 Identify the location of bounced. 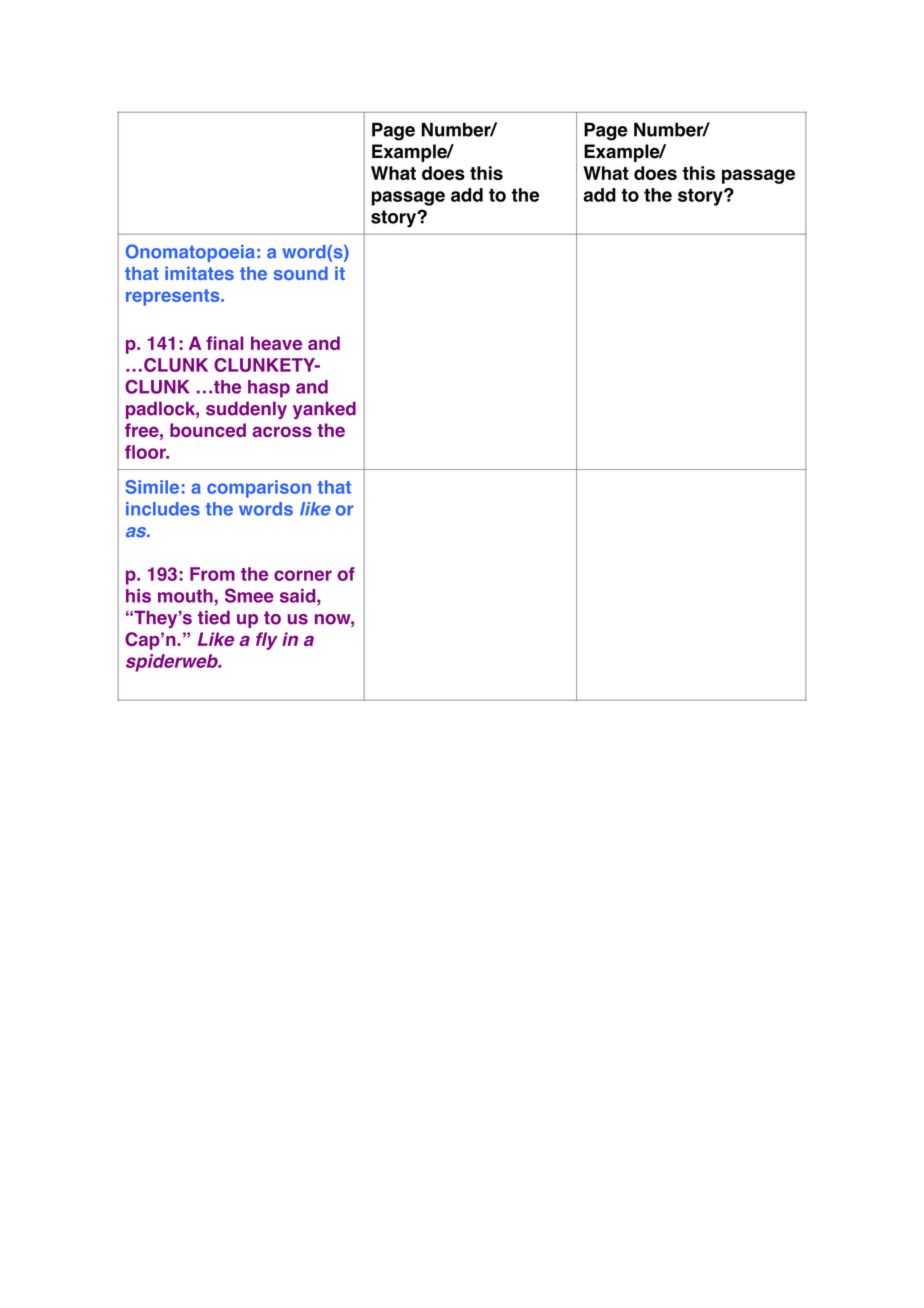
(208, 430).
